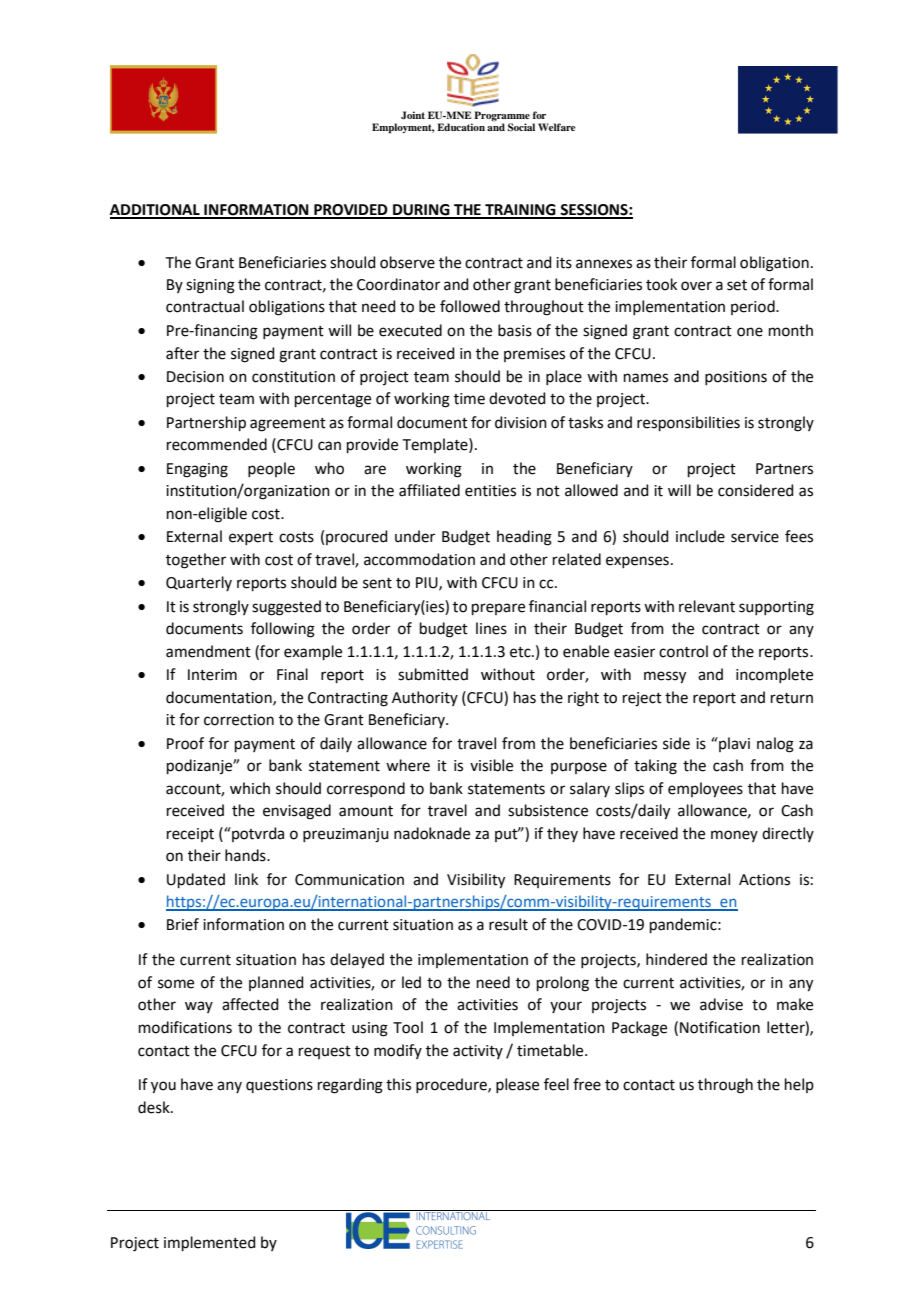 The image size is (924, 1308). What do you see at coordinates (508, 924) in the screenshot?
I see `result` at bounding box center [508, 924].
